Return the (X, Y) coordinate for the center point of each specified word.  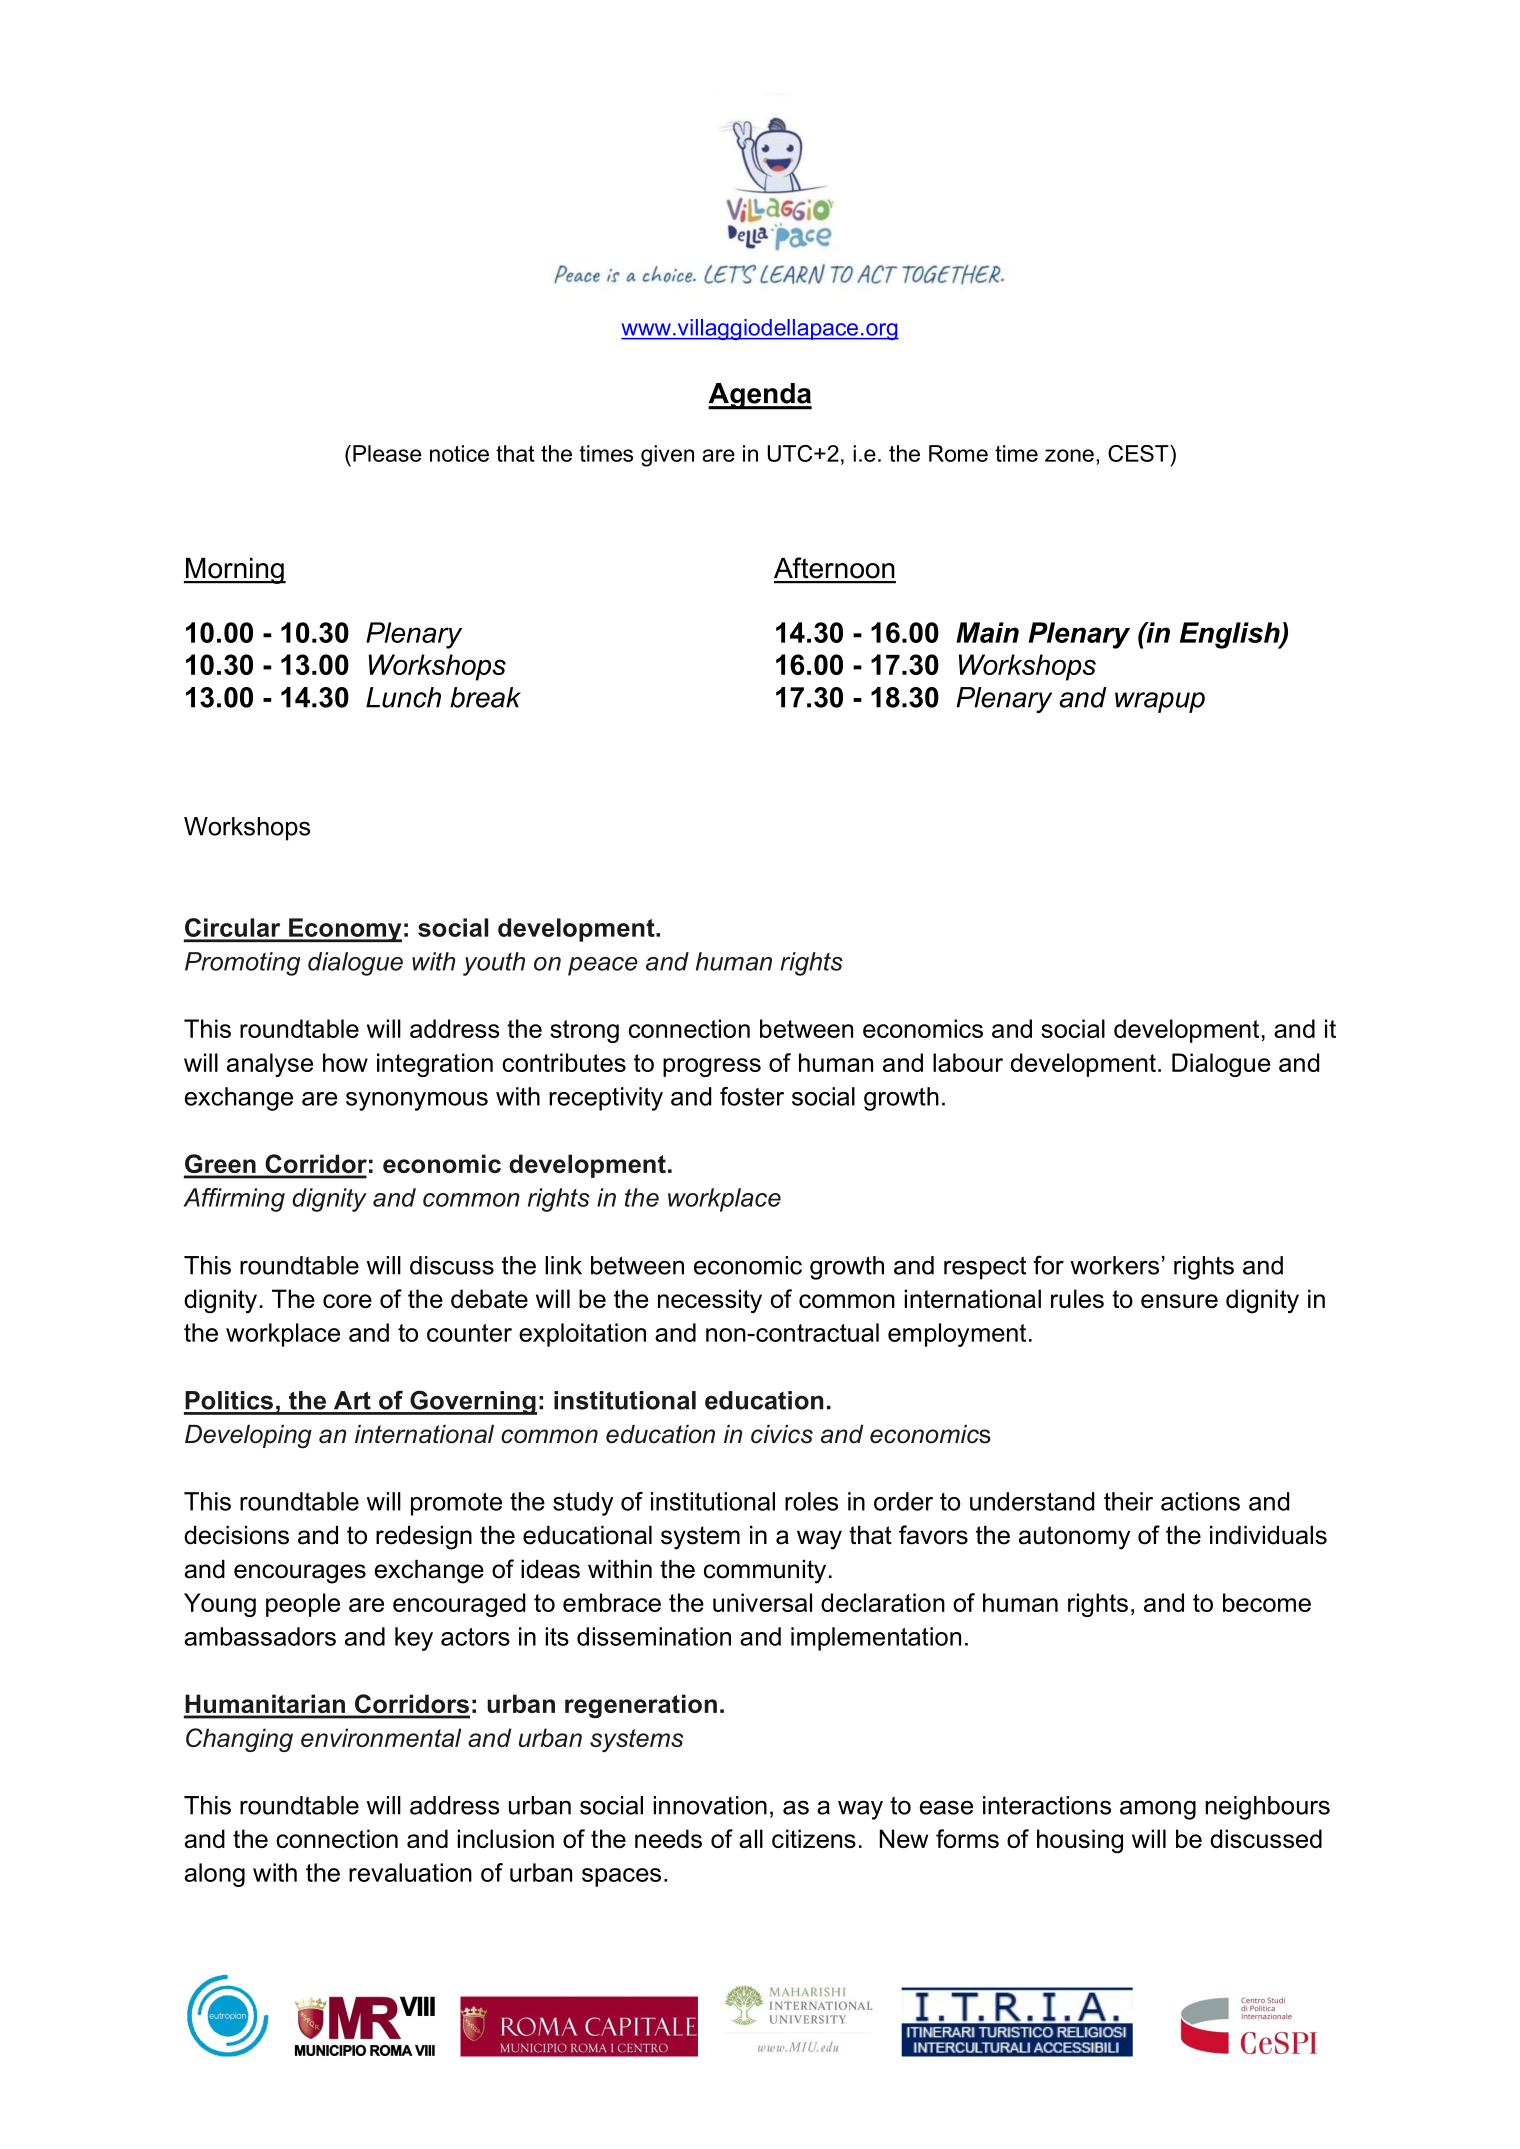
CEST (1139, 453)
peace (603, 966)
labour (968, 1062)
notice (459, 453)
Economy (344, 930)
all (751, 1838)
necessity (710, 1301)
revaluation (410, 1872)
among (1158, 1810)
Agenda (760, 396)
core (347, 1301)
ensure (1179, 1301)
